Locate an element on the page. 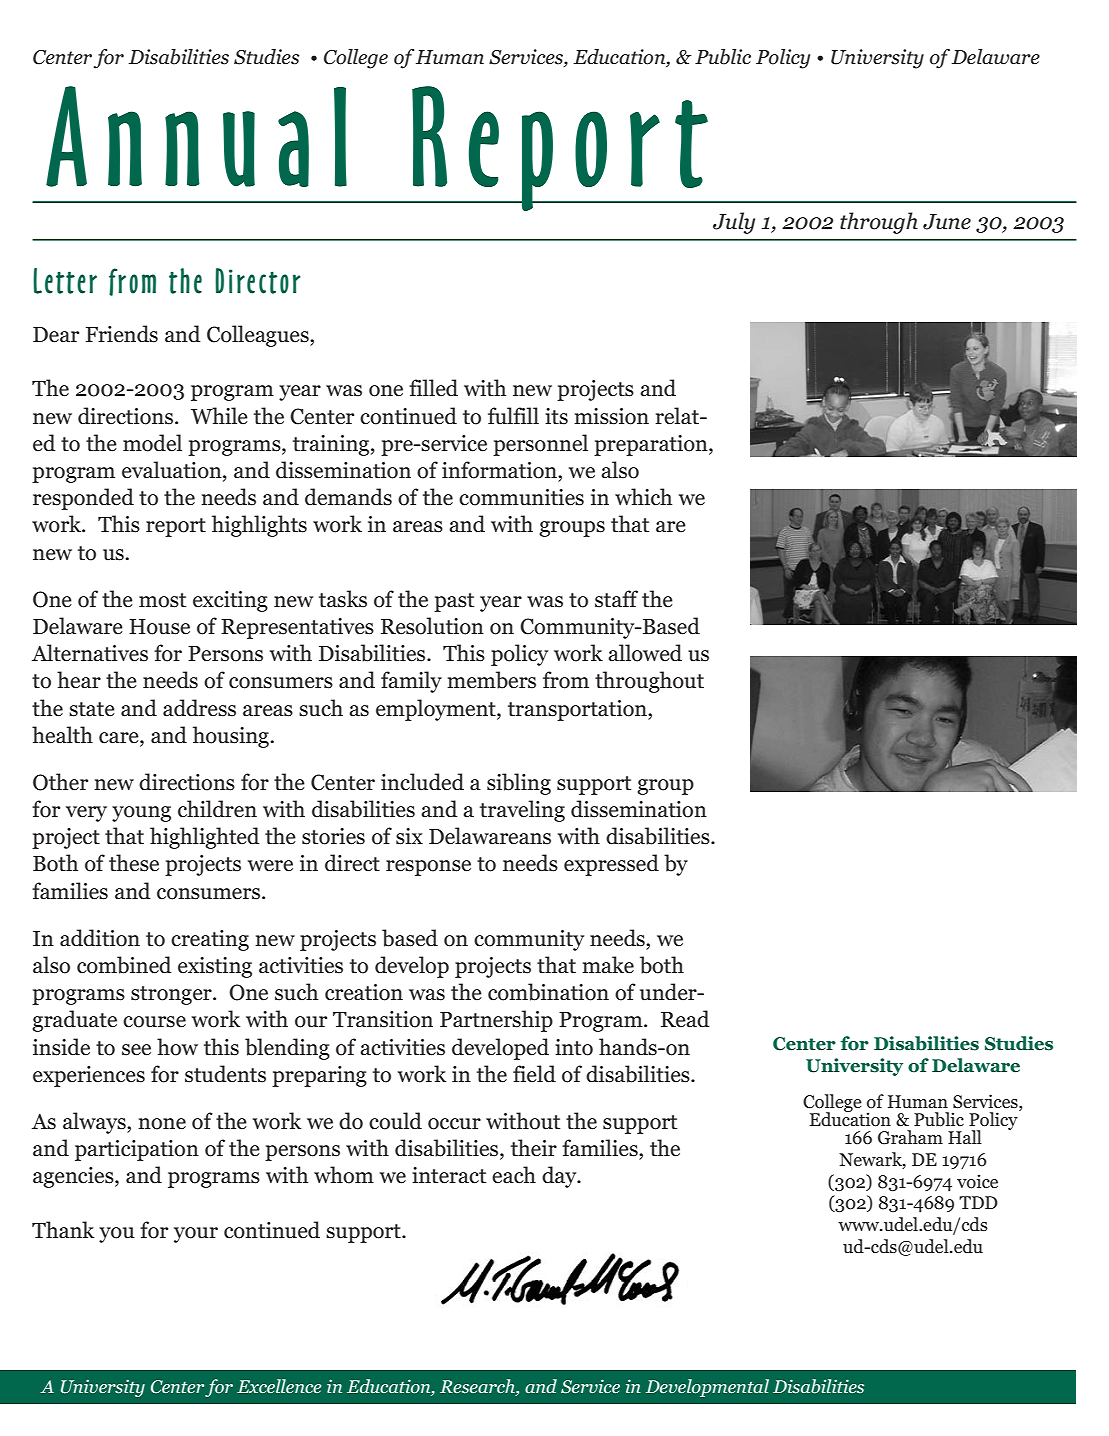 This document has width=1109, height=1436. housing is located at coordinates (231, 737).
